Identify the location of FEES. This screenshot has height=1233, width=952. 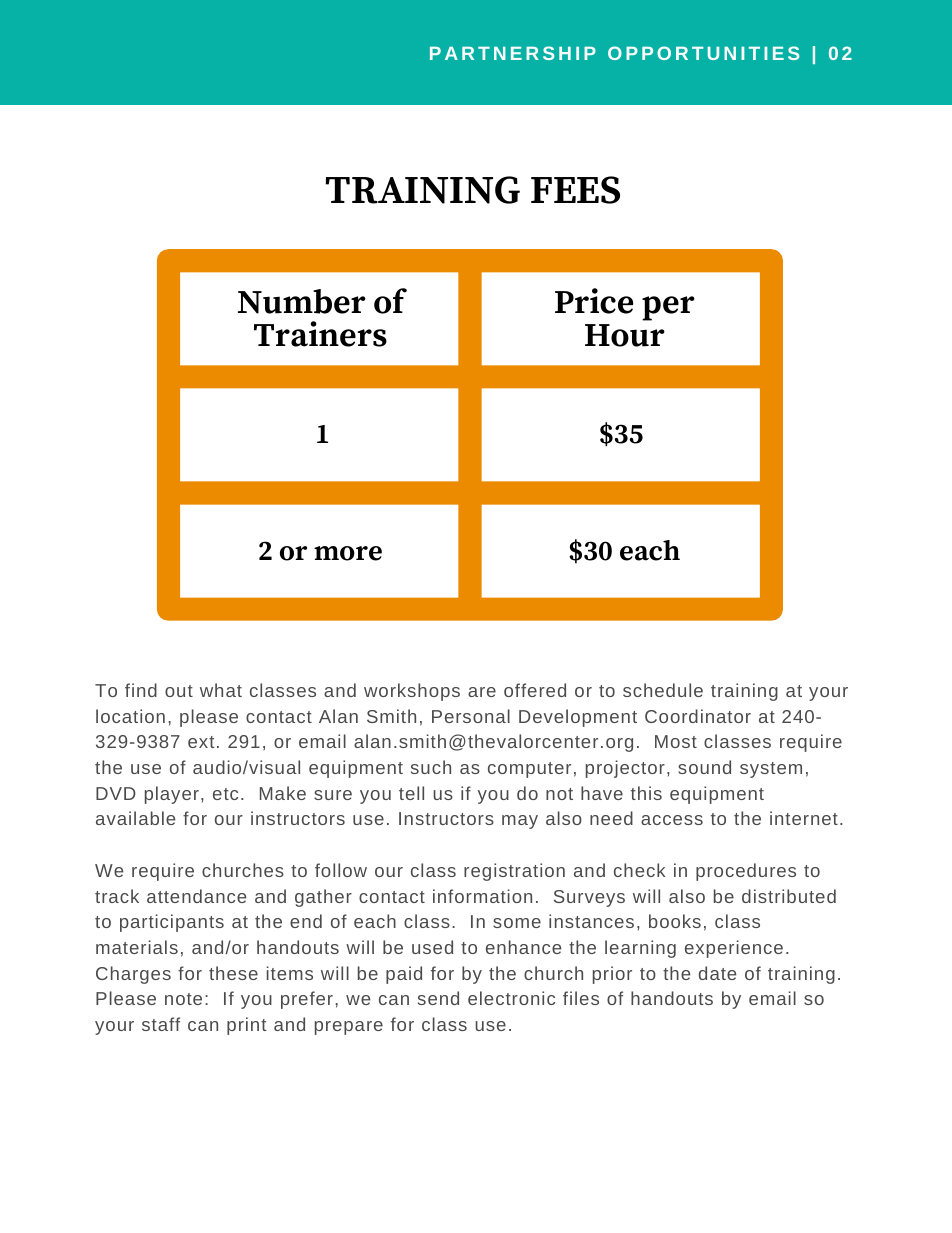
(575, 190).
